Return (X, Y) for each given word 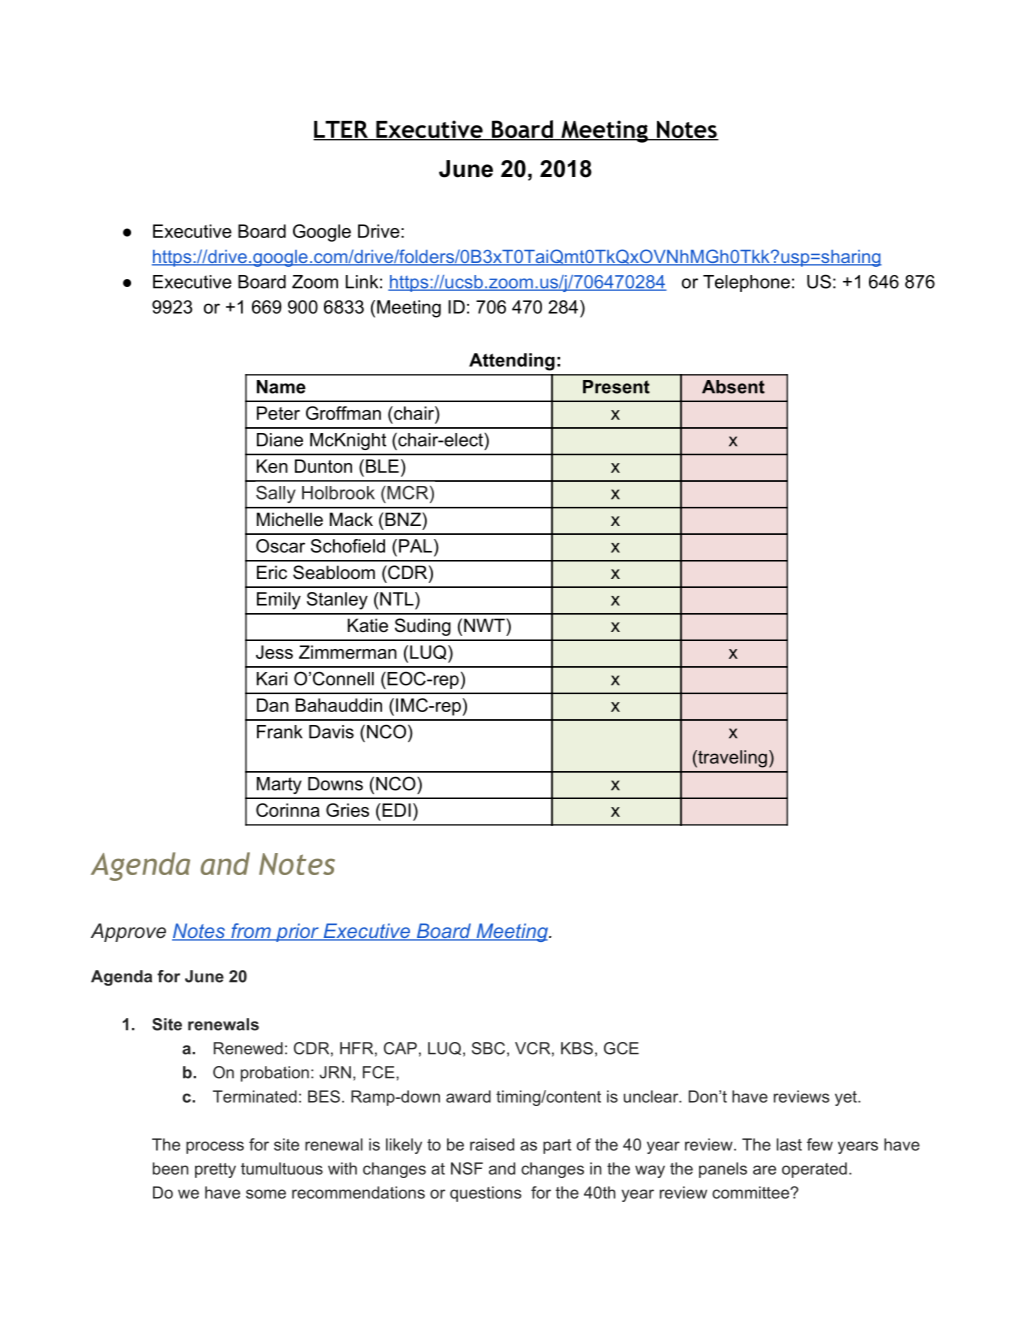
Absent (733, 387)
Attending (512, 362)
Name (281, 387)
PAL (415, 546)
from (251, 932)
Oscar (280, 546)
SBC (488, 1048)
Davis (331, 732)
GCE (621, 1048)
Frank (280, 732)
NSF (467, 1168)
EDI (395, 810)
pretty (215, 1170)
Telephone (746, 283)
